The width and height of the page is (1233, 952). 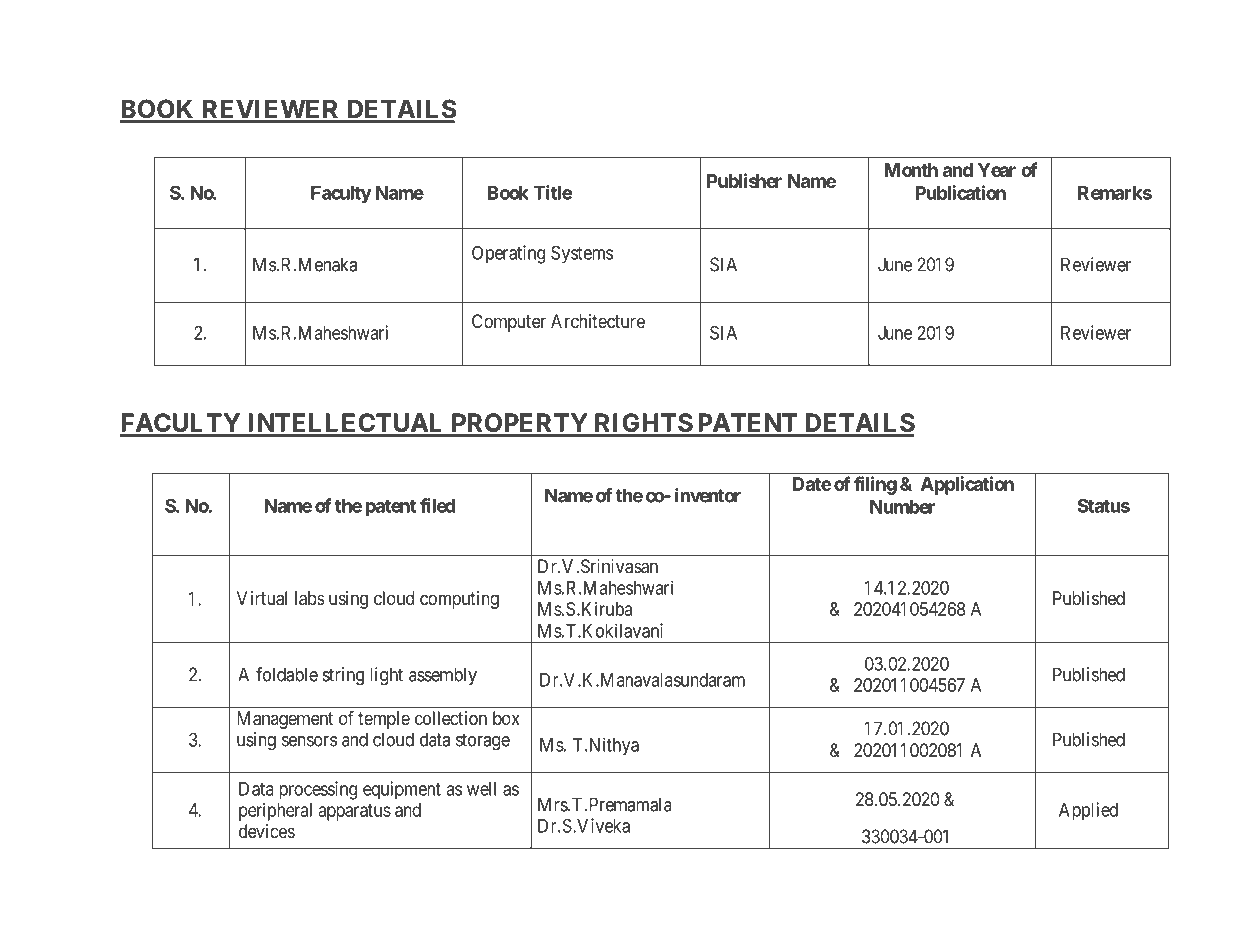 What do you see at coordinates (481, 789) in the page?
I see `well` at bounding box center [481, 789].
